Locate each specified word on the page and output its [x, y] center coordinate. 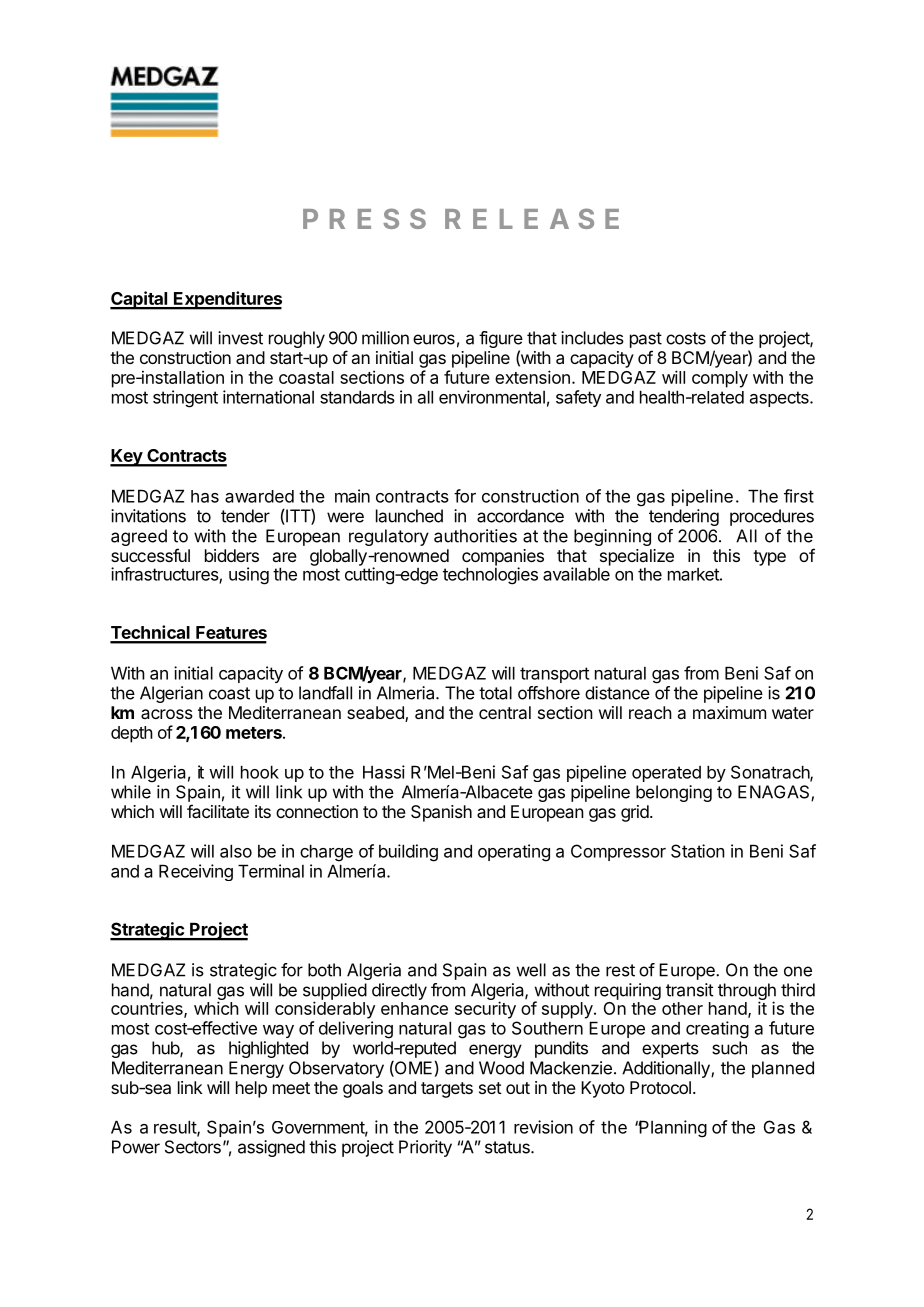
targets [447, 1090]
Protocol [660, 1087]
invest [240, 338]
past [646, 340]
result [176, 1128]
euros [434, 339]
